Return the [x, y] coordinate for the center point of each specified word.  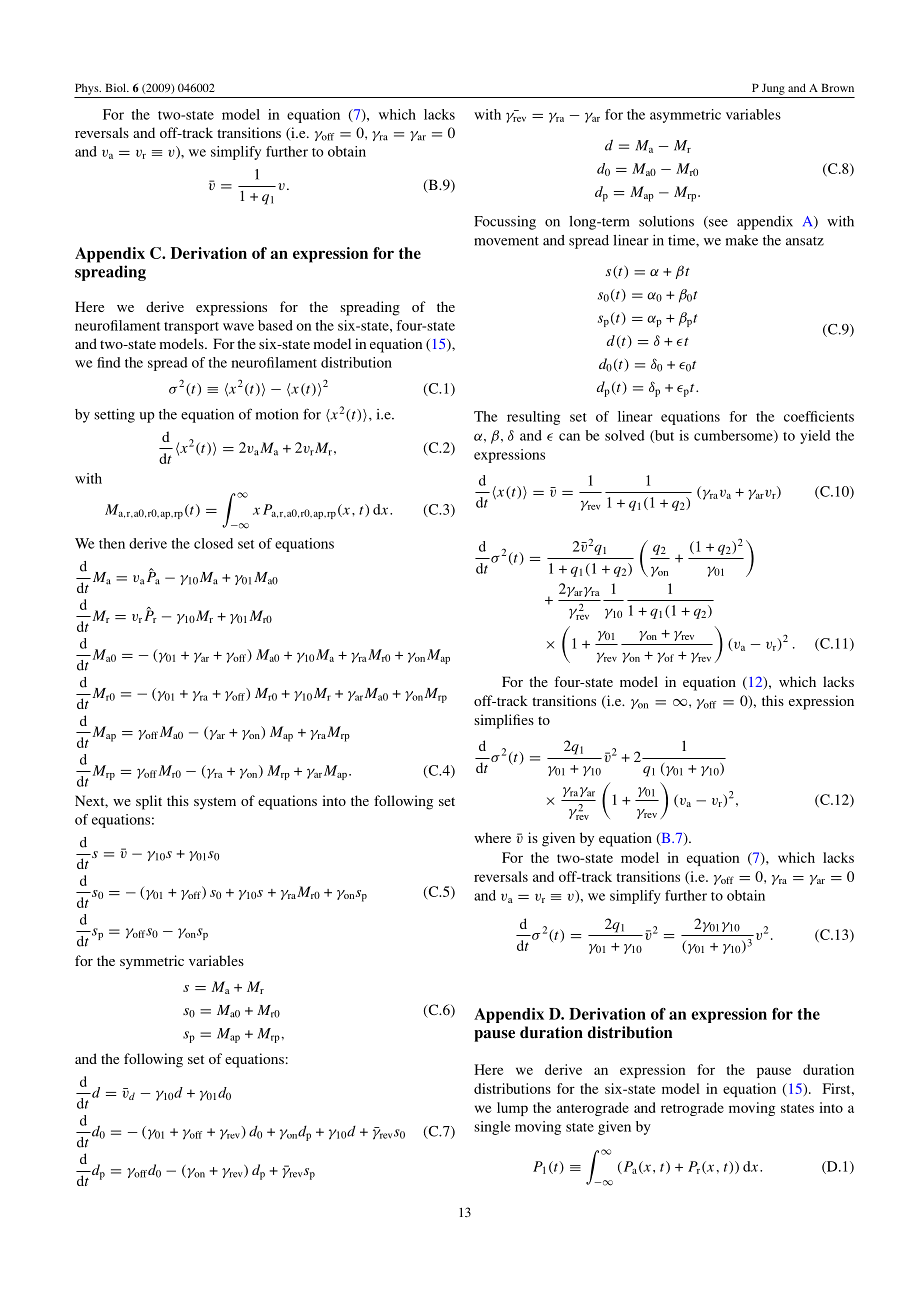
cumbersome [734, 436]
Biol [117, 87]
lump [512, 1109]
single [492, 1128]
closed [213, 543]
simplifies [504, 721]
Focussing [505, 223]
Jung [773, 89]
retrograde [692, 1109]
